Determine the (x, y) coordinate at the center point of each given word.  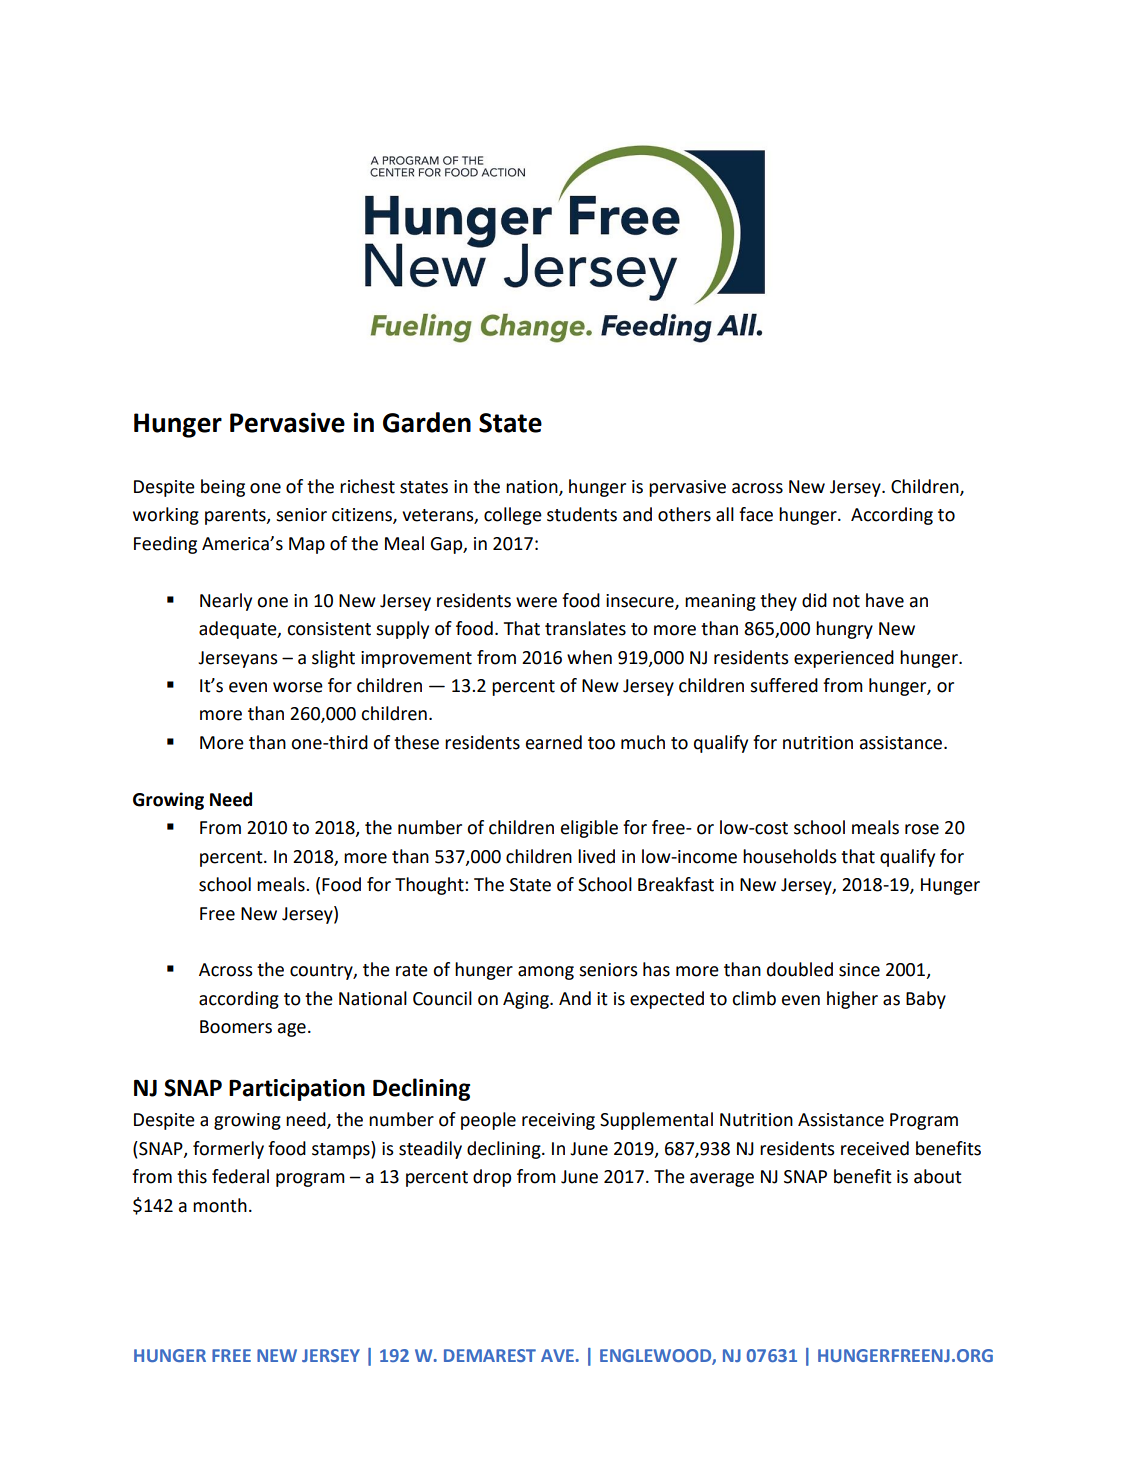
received (875, 1148)
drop (492, 1178)
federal (240, 1176)
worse (298, 687)
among (546, 973)
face (756, 514)
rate (412, 970)
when (589, 657)
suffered (784, 685)
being (223, 488)
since (859, 970)
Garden (427, 422)
